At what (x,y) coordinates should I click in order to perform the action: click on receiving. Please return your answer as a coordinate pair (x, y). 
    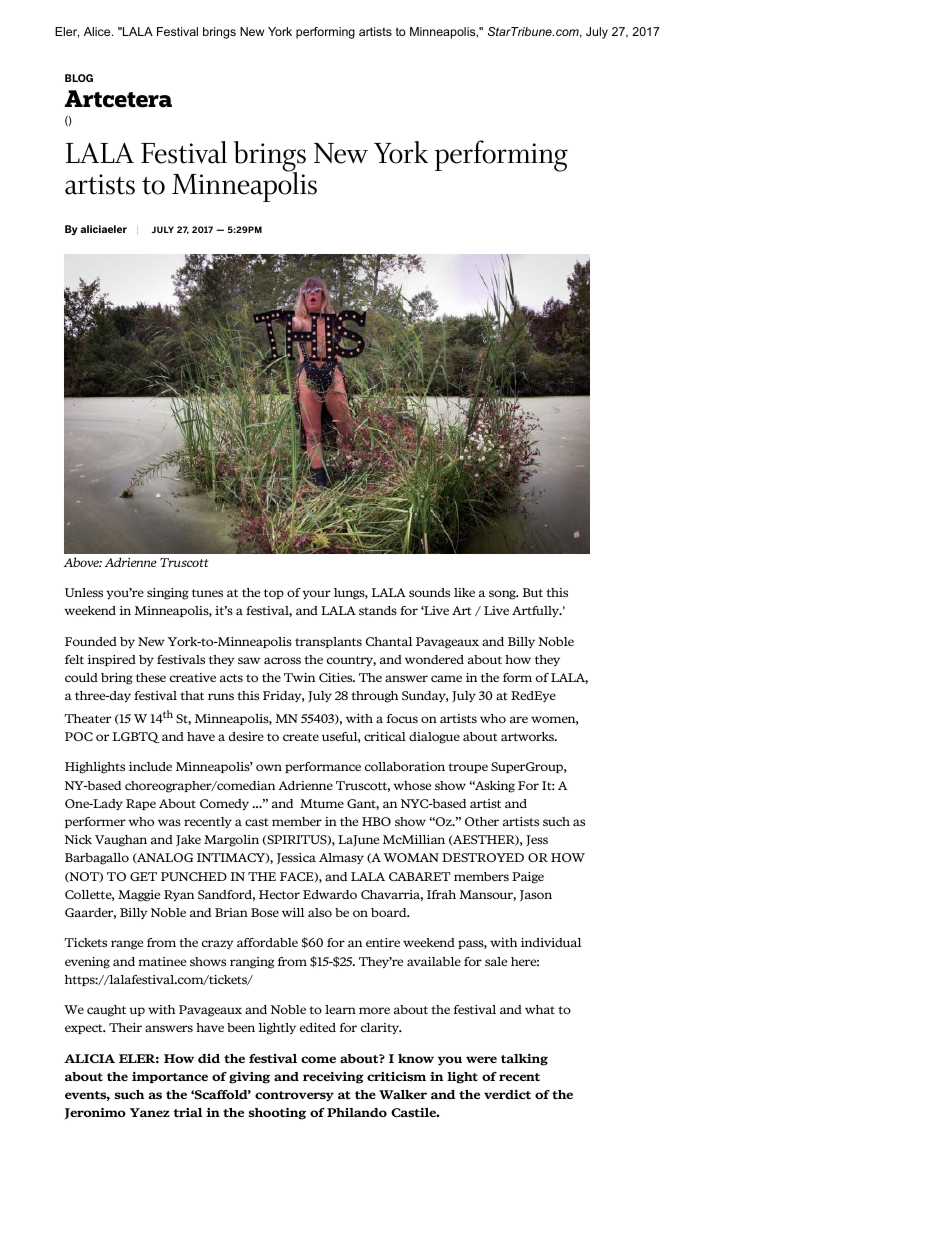
    Looking at the image, I should click on (333, 1078).
